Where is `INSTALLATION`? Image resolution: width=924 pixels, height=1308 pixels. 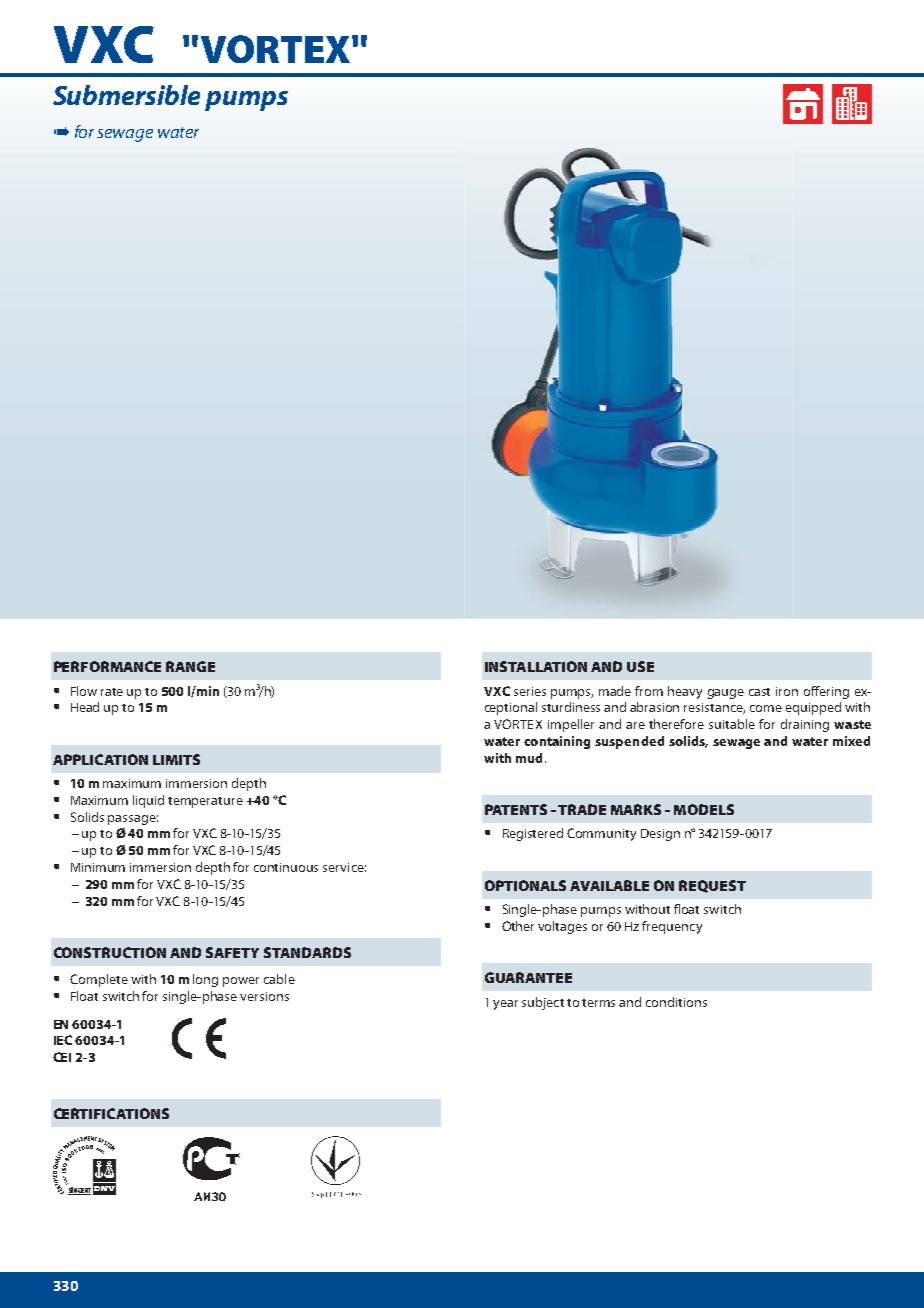
INSTALLATION is located at coordinates (536, 666).
